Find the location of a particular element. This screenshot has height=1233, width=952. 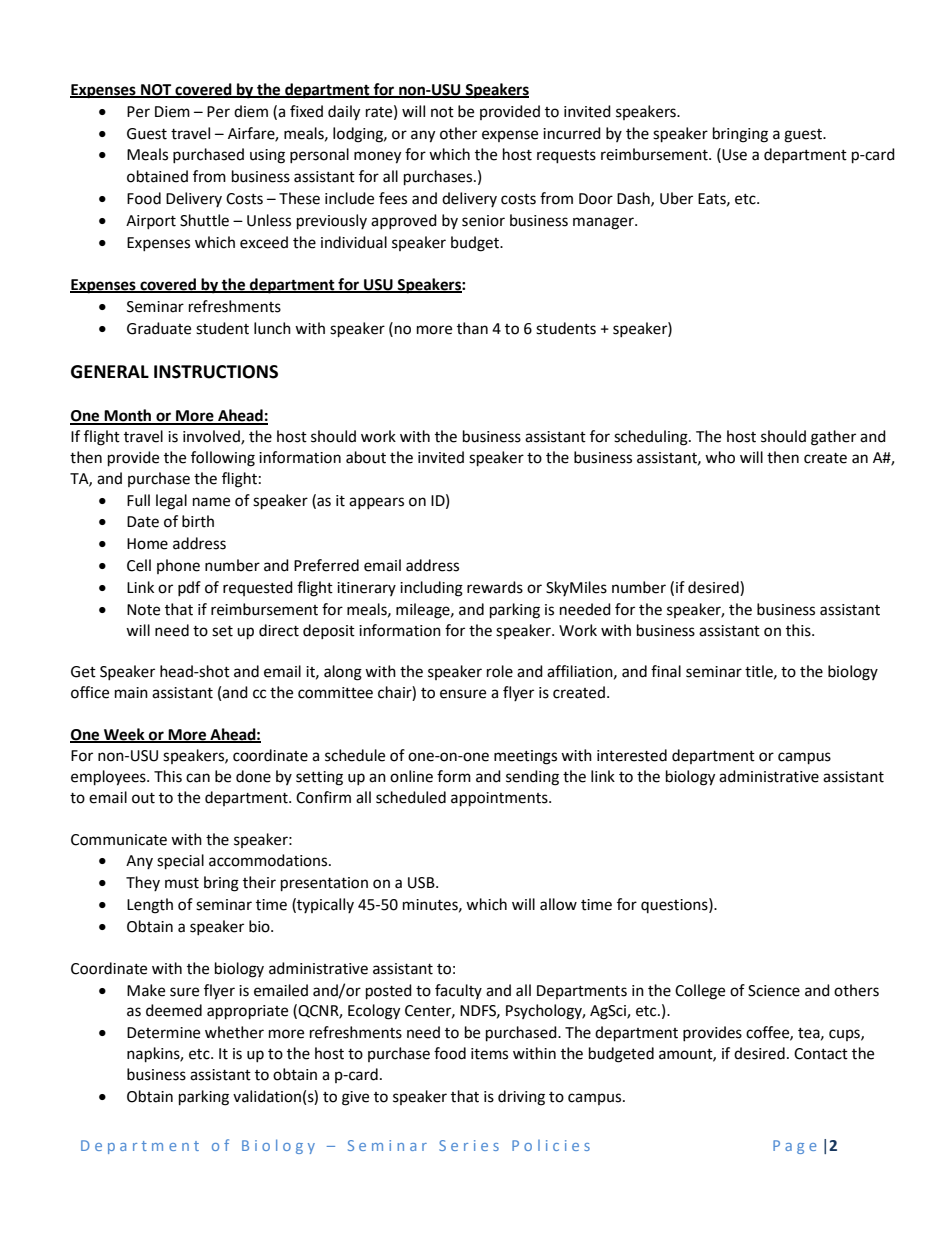

main is located at coordinates (131, 693).
